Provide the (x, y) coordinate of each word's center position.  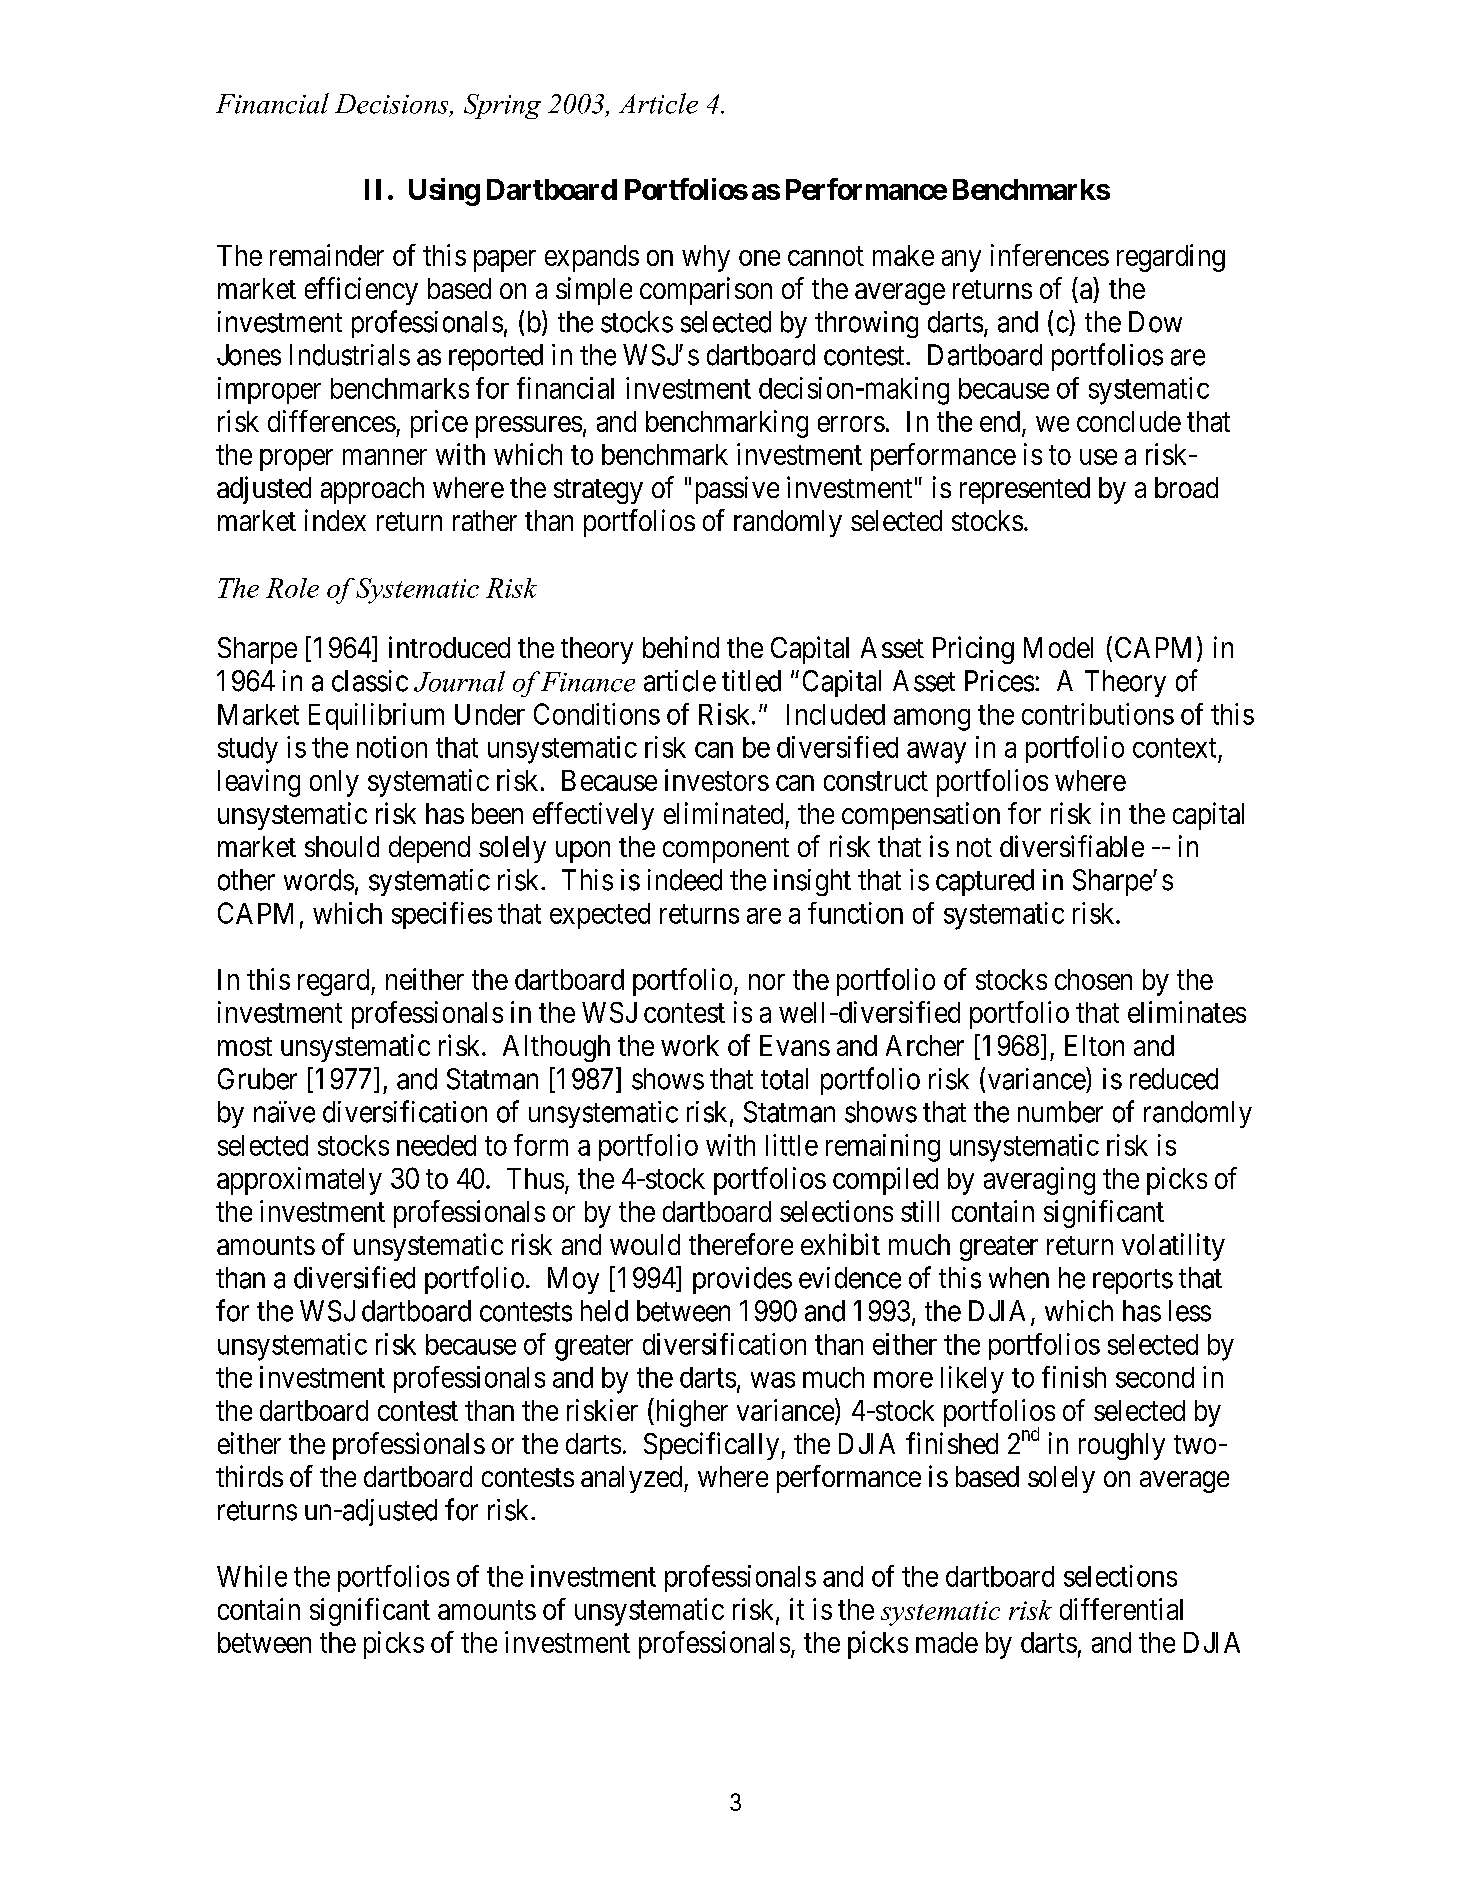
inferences (1050, 255)
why (706, 258)
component (726, 850)
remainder (327, 255)
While (252, 1576)
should (342, 846)
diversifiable (1072, 846)
